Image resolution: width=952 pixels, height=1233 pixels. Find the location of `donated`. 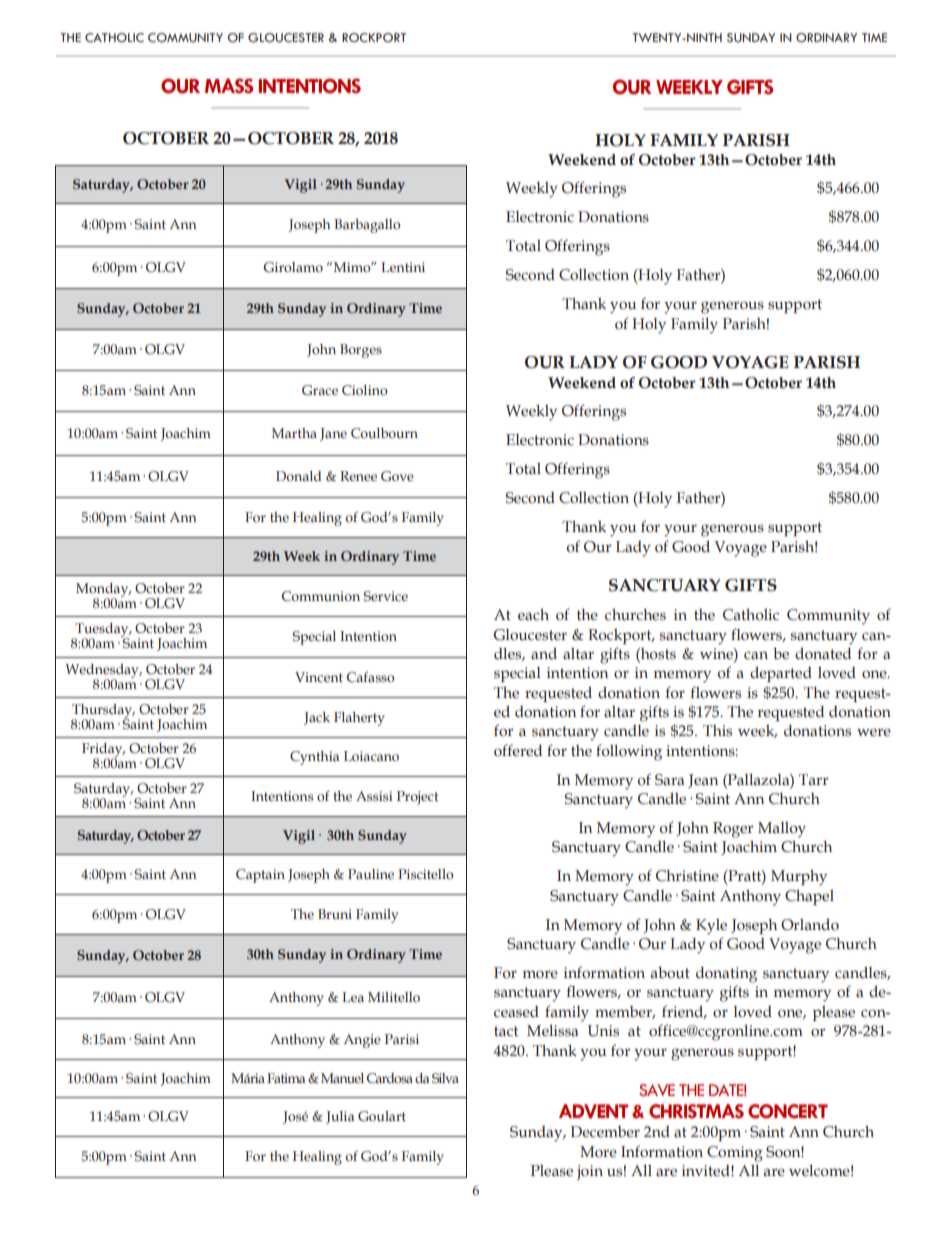

donated is located at coordinates (823, 654).
